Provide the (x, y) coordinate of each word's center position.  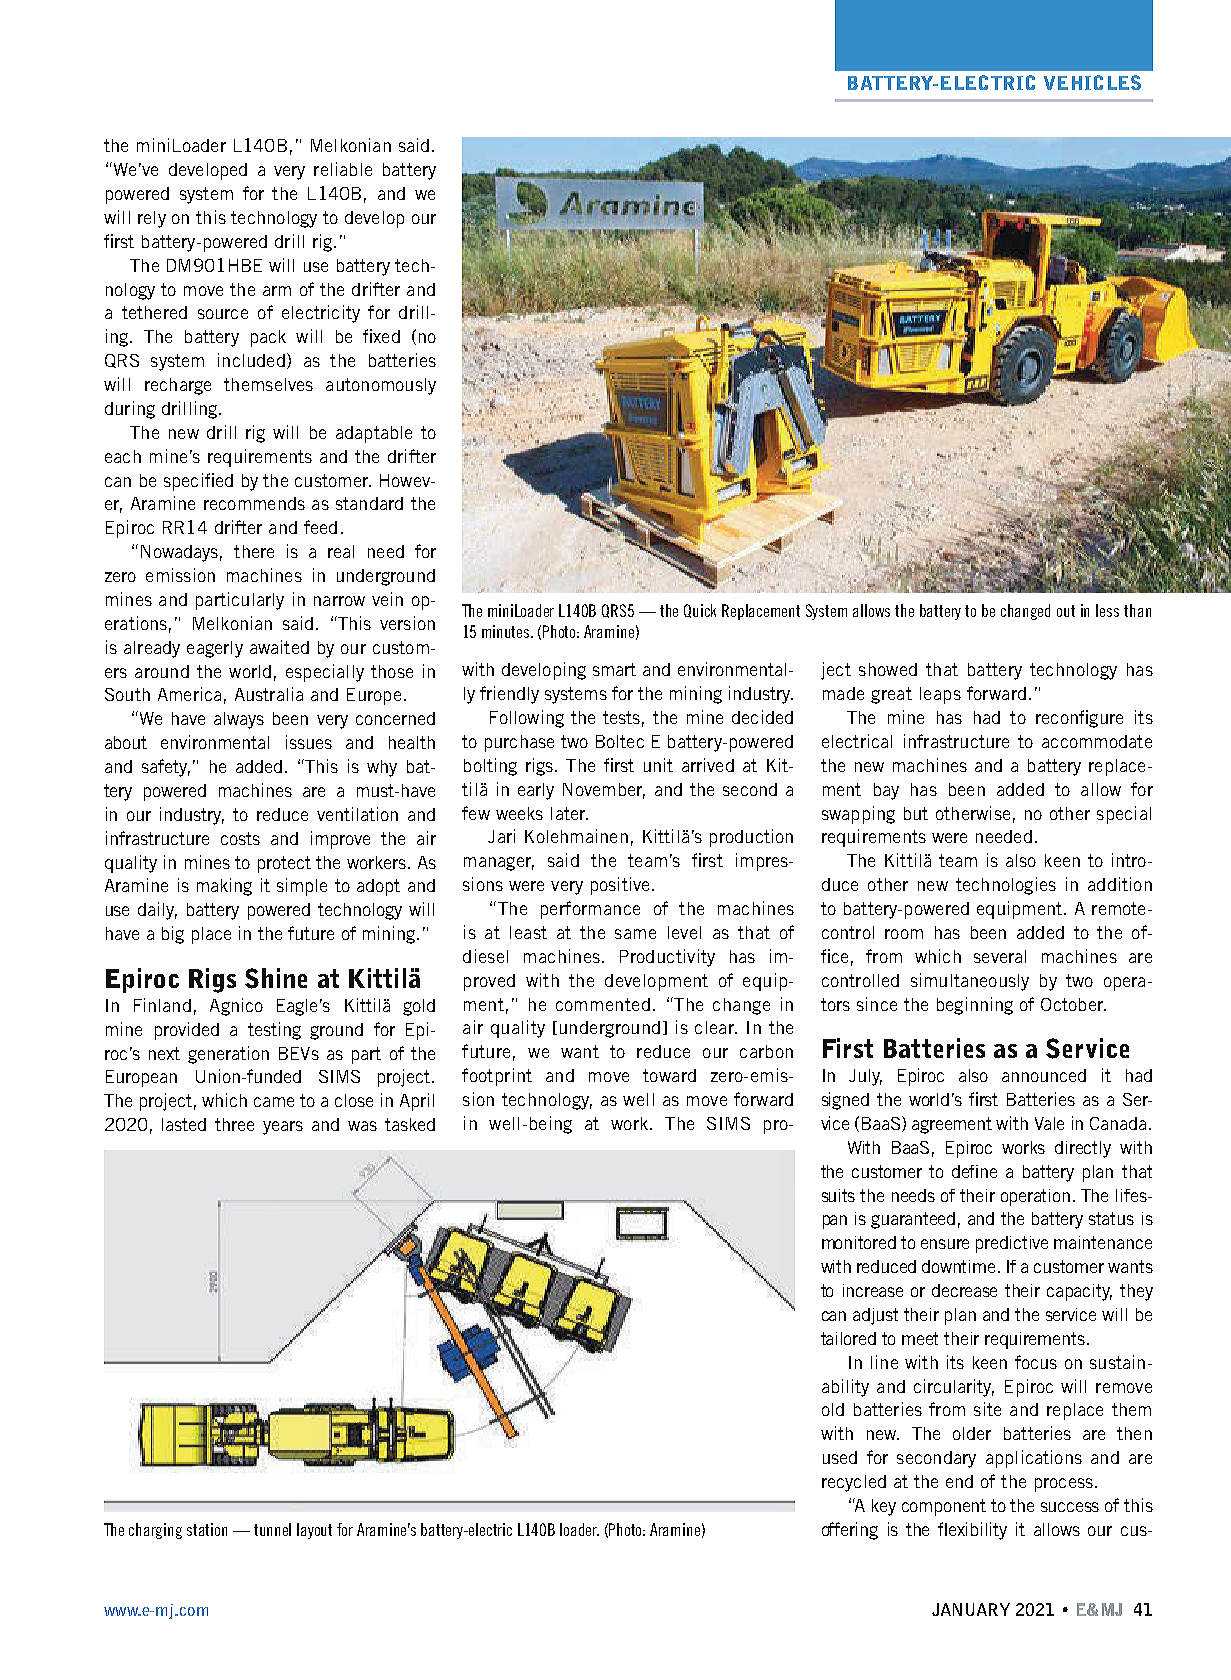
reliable (343, 169)
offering (850, 1531)
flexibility (972, 1531)
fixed (381, 336)
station (207, 1529)
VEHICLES (1092, 82)
